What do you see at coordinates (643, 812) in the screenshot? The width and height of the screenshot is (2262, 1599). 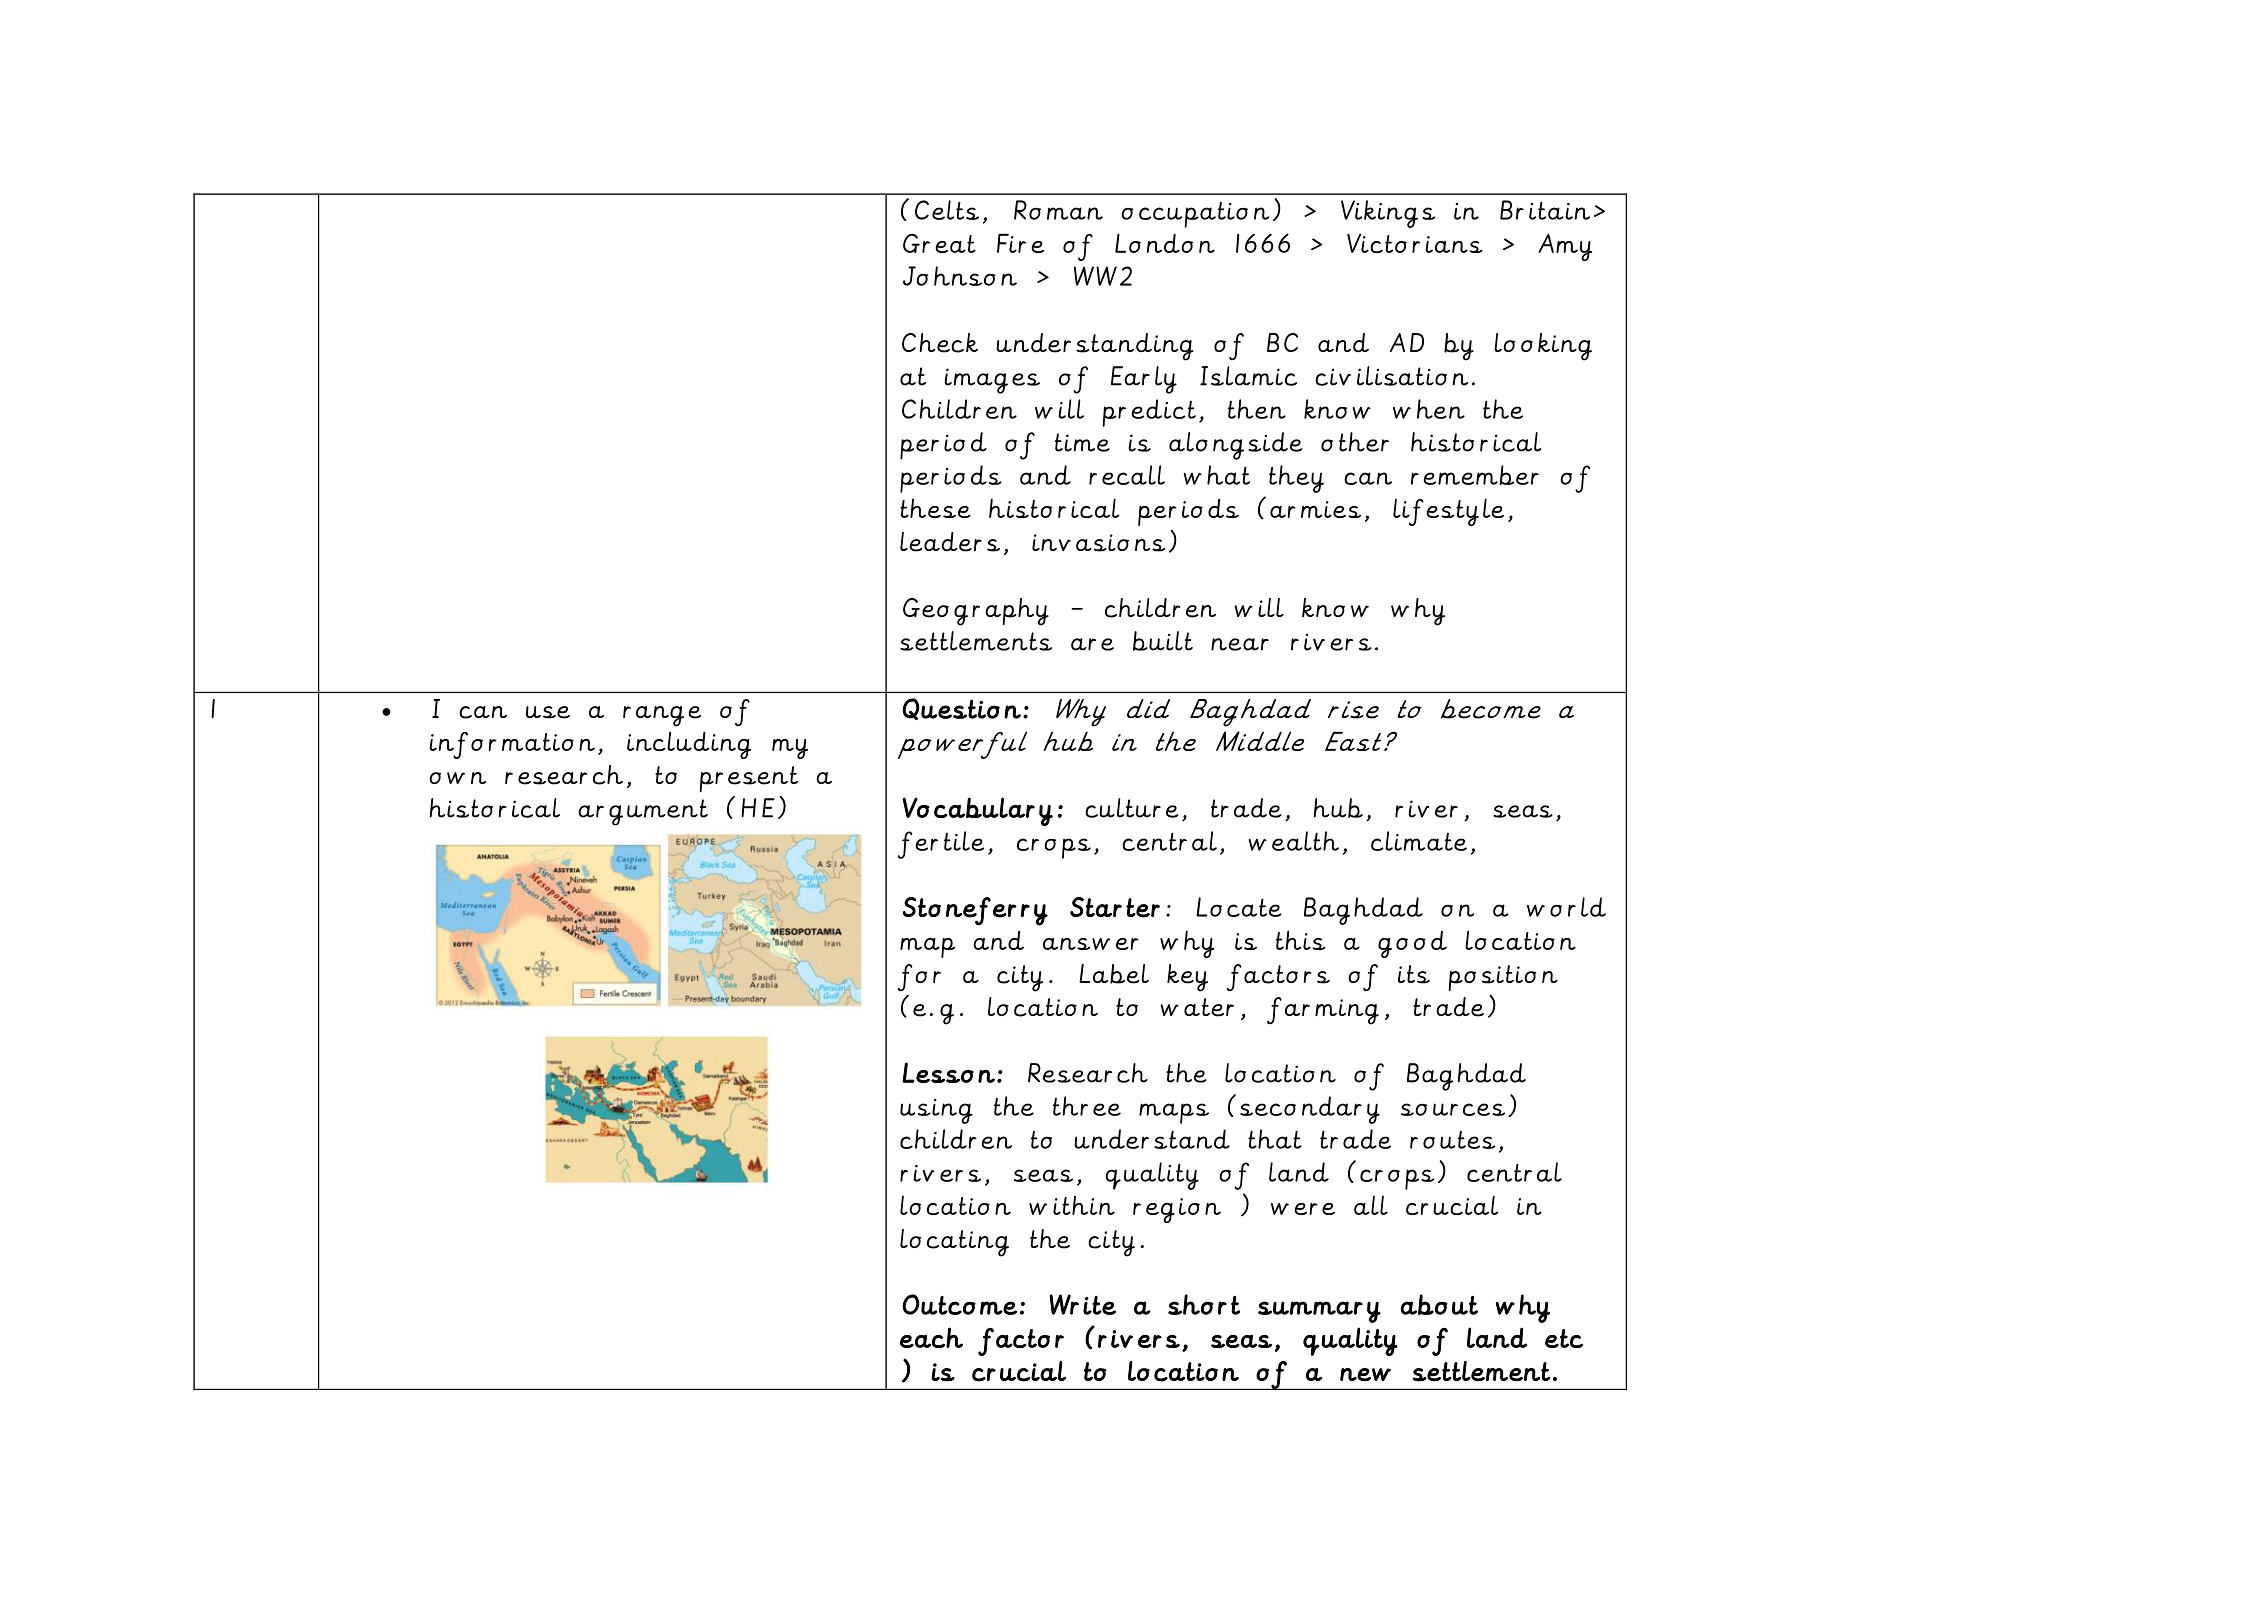 I see `argument` at bounding box center [643, 812].
